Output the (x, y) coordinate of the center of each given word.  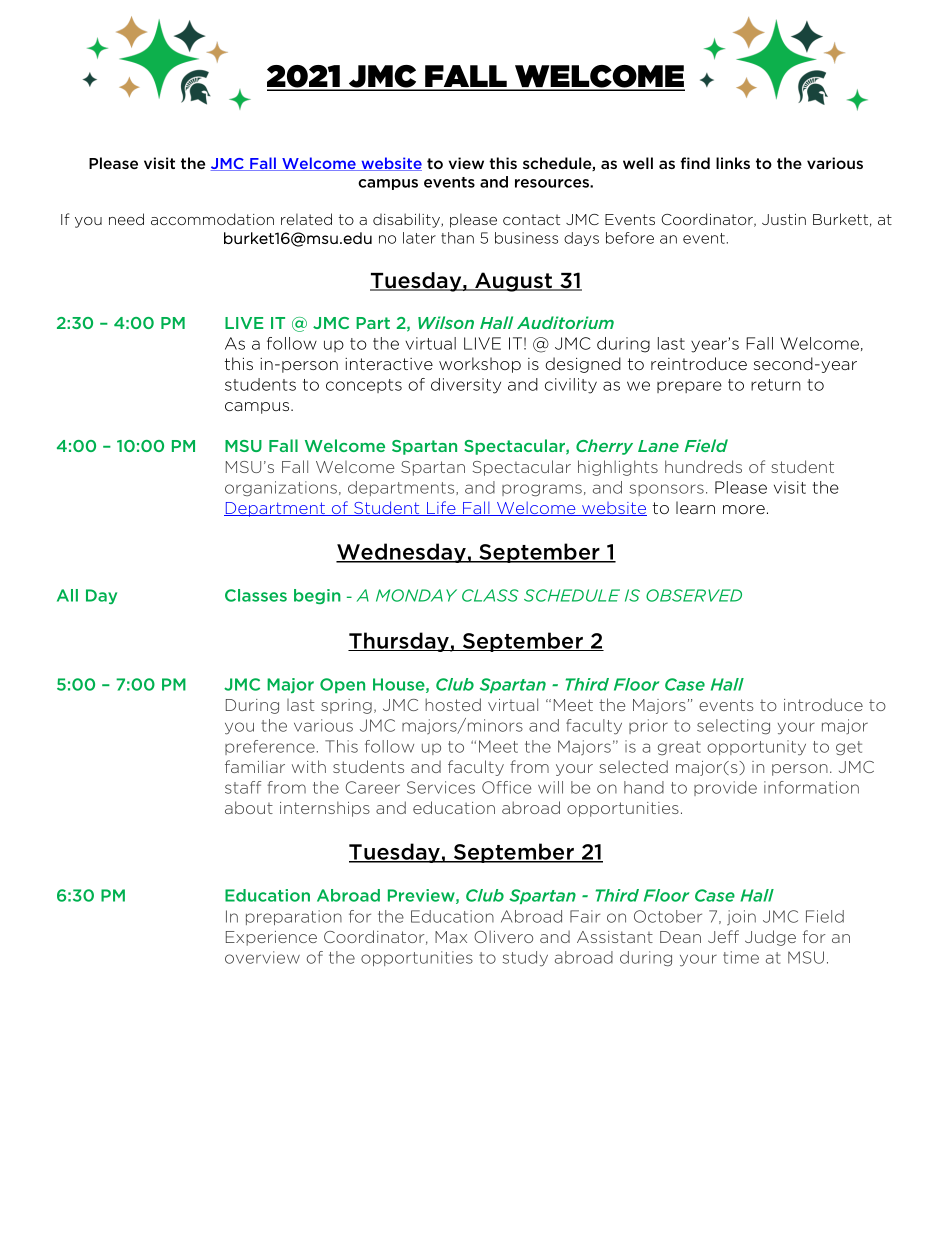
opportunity (756, 748)
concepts (364, 386)
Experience (271, 938)
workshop (480, 365)
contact (531, 219)
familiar (255, 766)
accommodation (212, 219)
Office (506, 787)
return (776, 385)
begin (317, 596)
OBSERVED (694, 595)
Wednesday (402, 553)
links (733, 163)
